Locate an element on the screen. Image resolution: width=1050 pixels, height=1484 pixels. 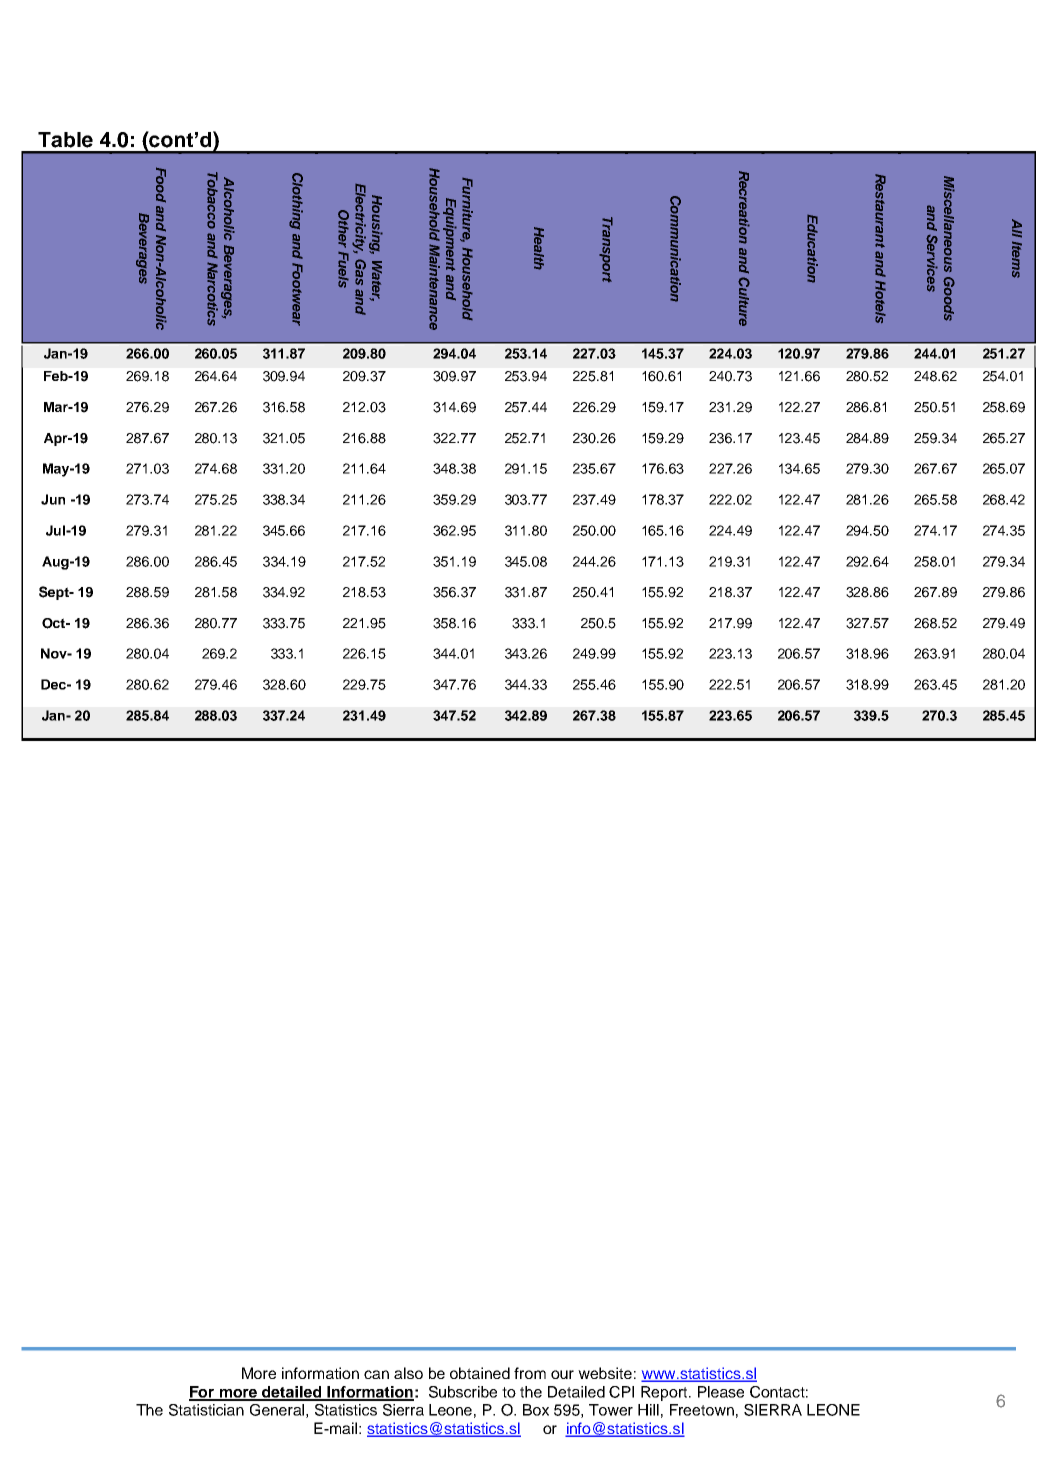
Hill is located at coordinates (648, 1410).
